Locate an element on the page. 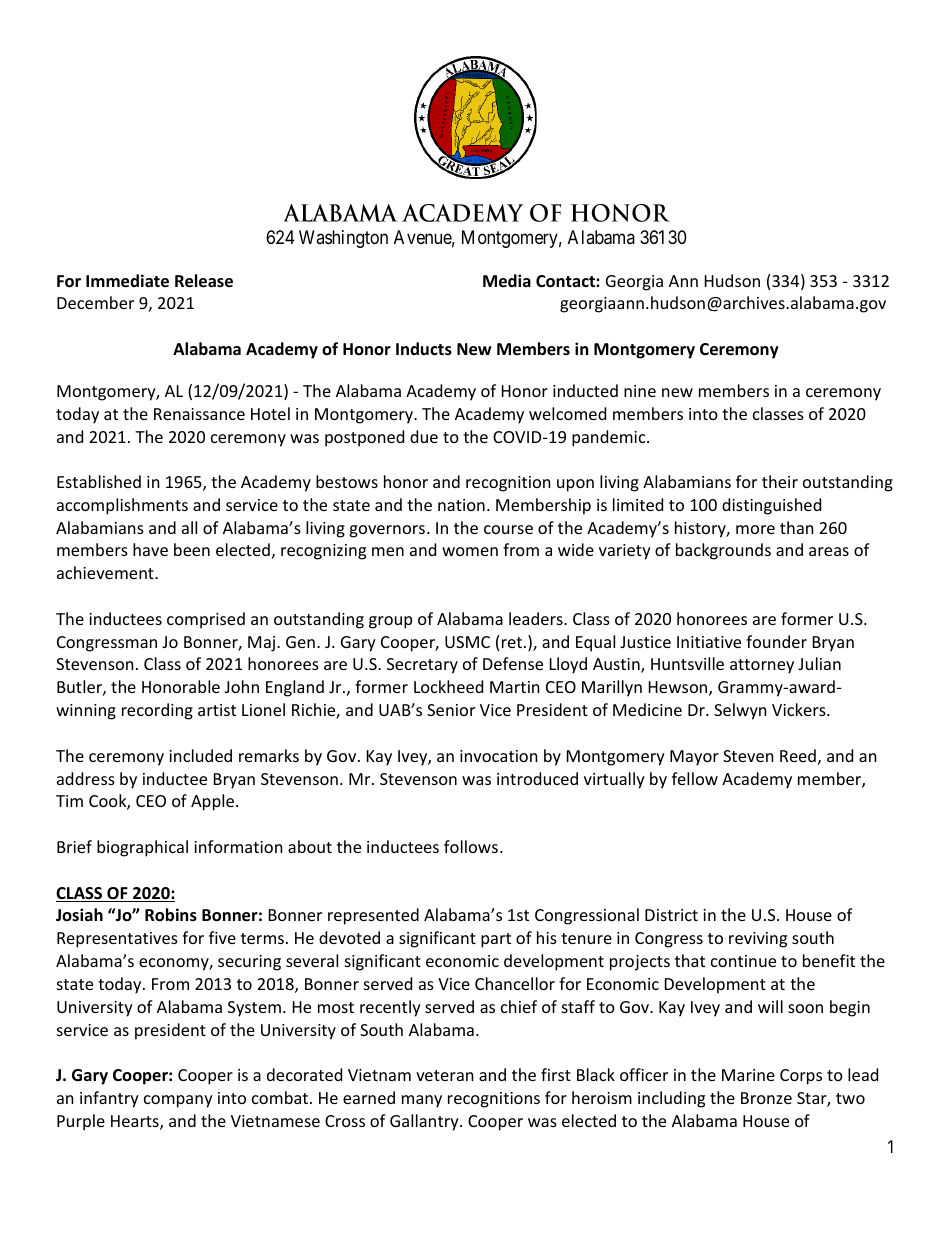 Image resolution: width=952 pixels, height=1233 pixels. company is located at coordinates (178, 1101).
